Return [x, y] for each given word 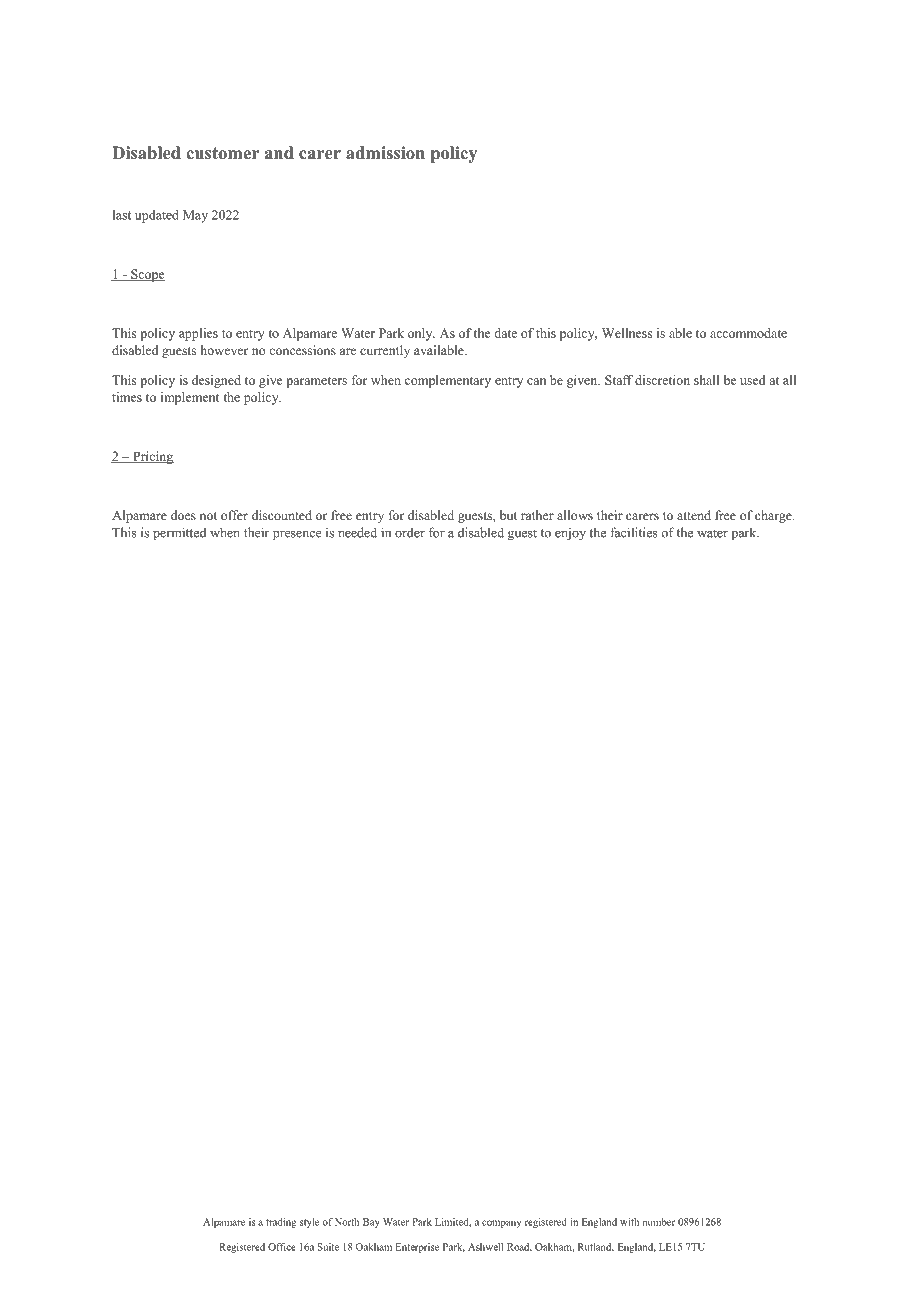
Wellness [627, 333]
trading [281, 1223]
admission [385, 153]
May [195, 216]
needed [357, 532]
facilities [633, 532]
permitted [179, 534]
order [410, 532]
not [208, 516]
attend [694, 515]
